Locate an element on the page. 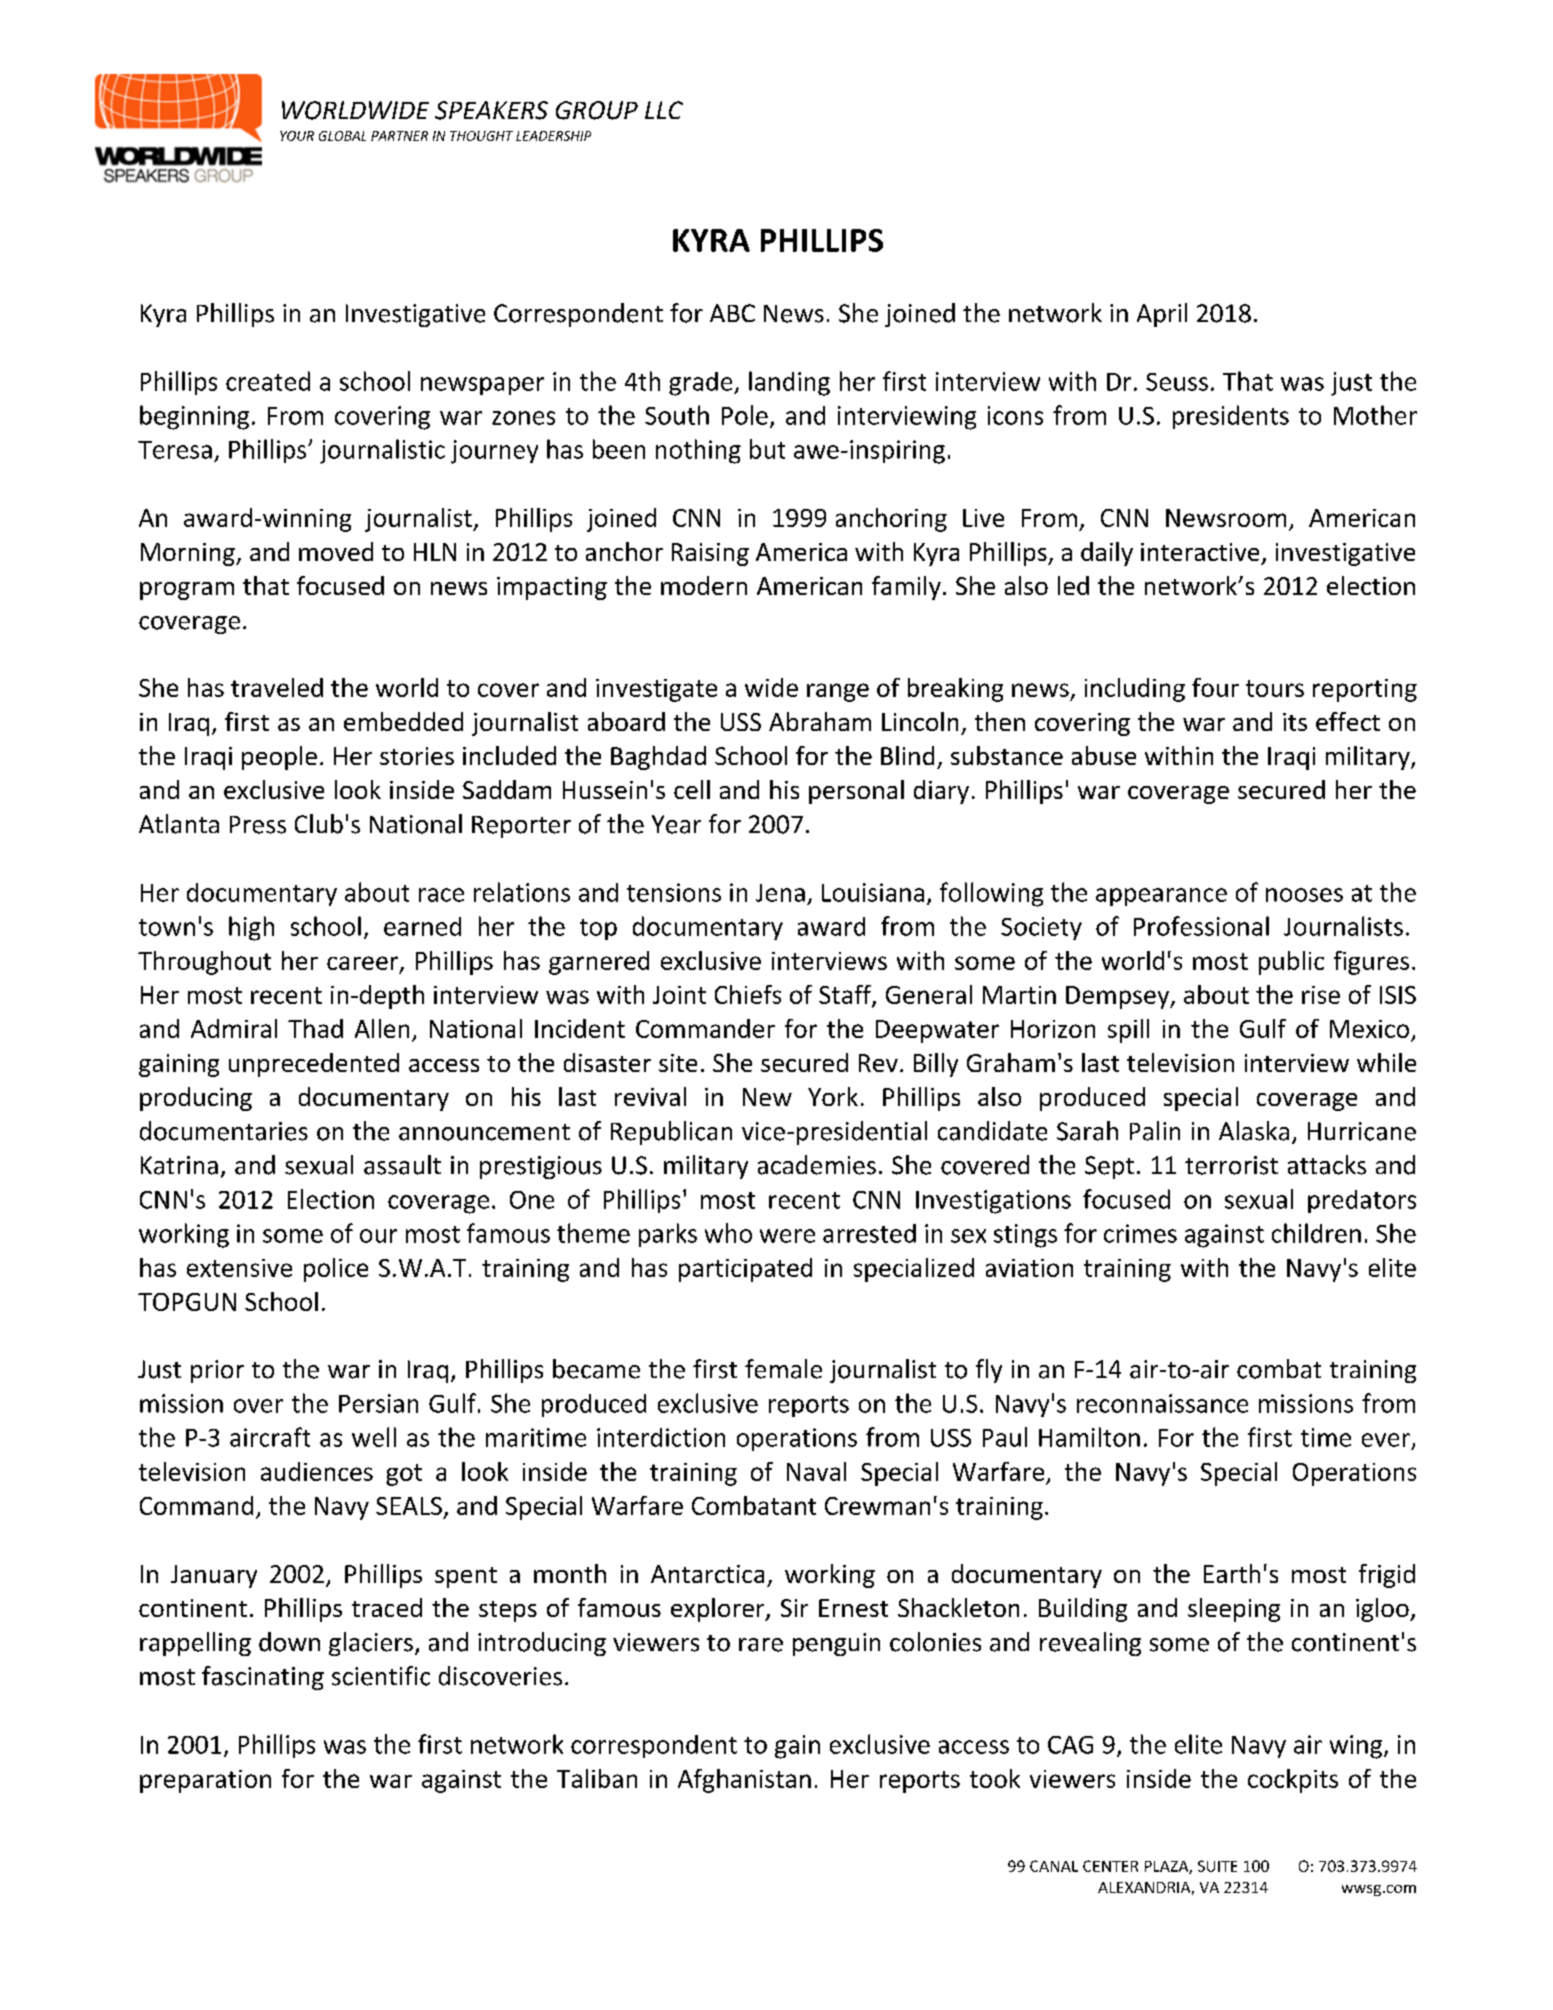 This page has height=2010, width=1553. Persian is located at coordinates (378, 1403).
